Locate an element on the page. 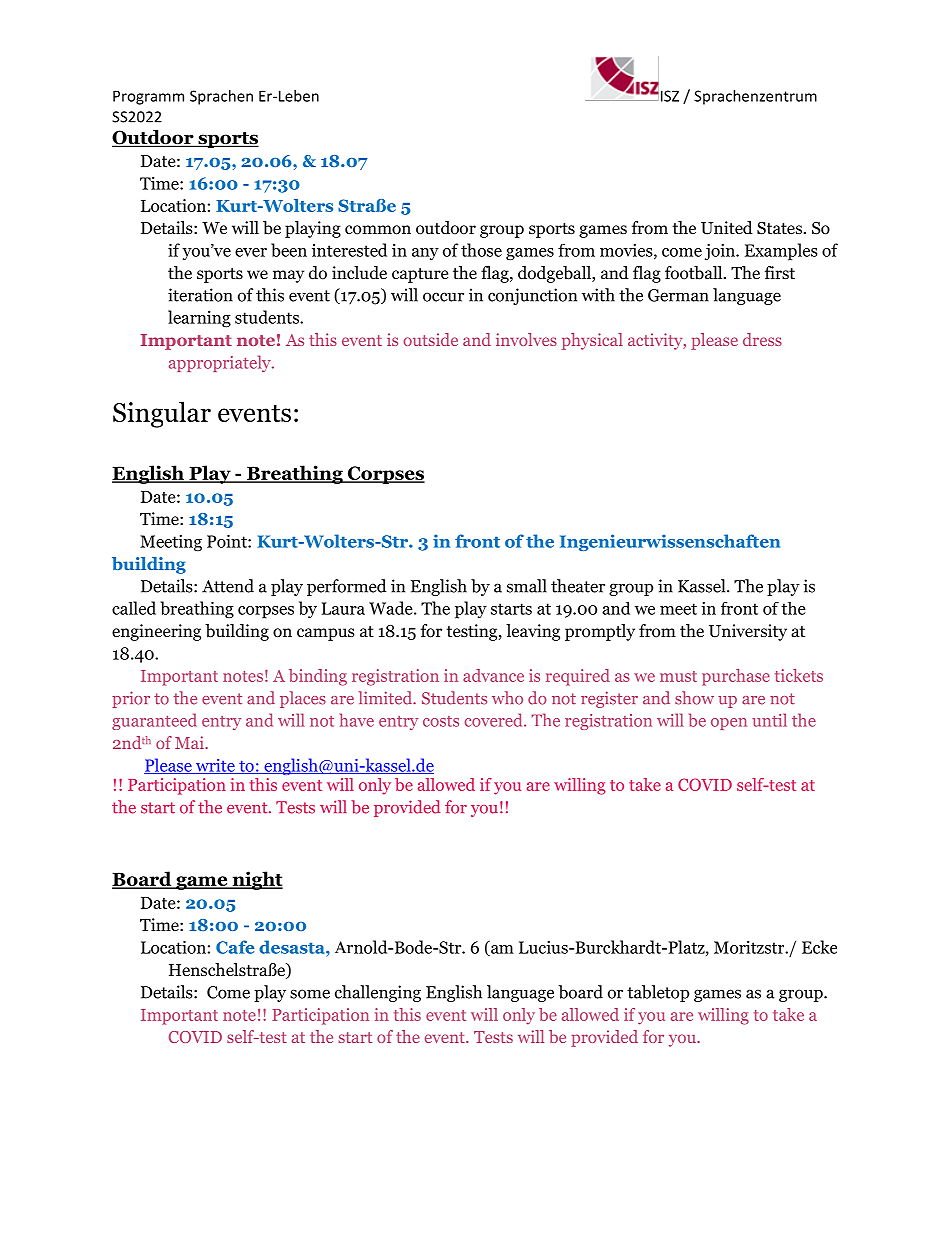 The height and width of the page is (1233, 952). common is located at coordinates (378, 230).
